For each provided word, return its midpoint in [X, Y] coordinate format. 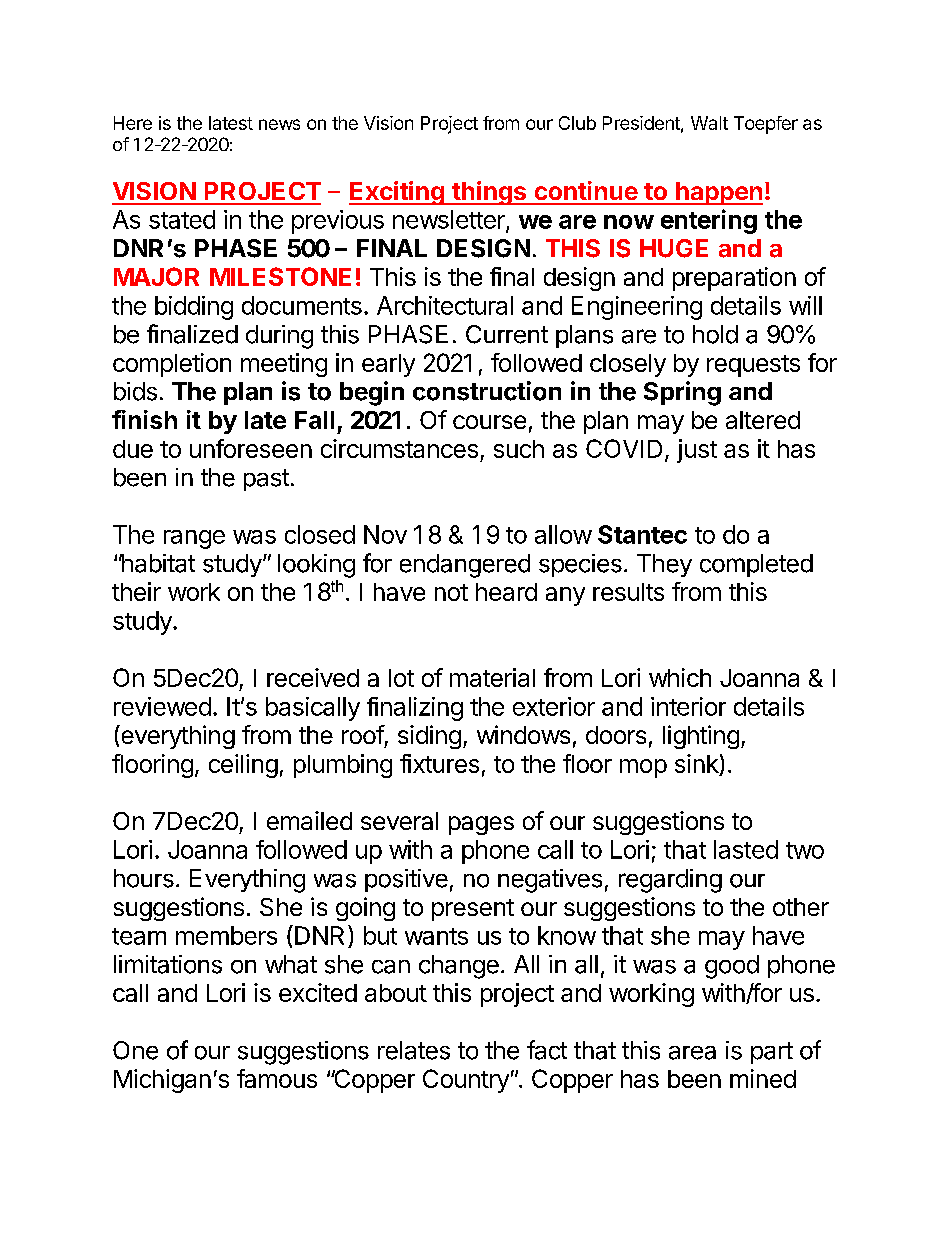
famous [277, 1078]
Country [466, 1081]
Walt [709, 123]
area [692, 1053]
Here [133, 123]
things [489, 193]
